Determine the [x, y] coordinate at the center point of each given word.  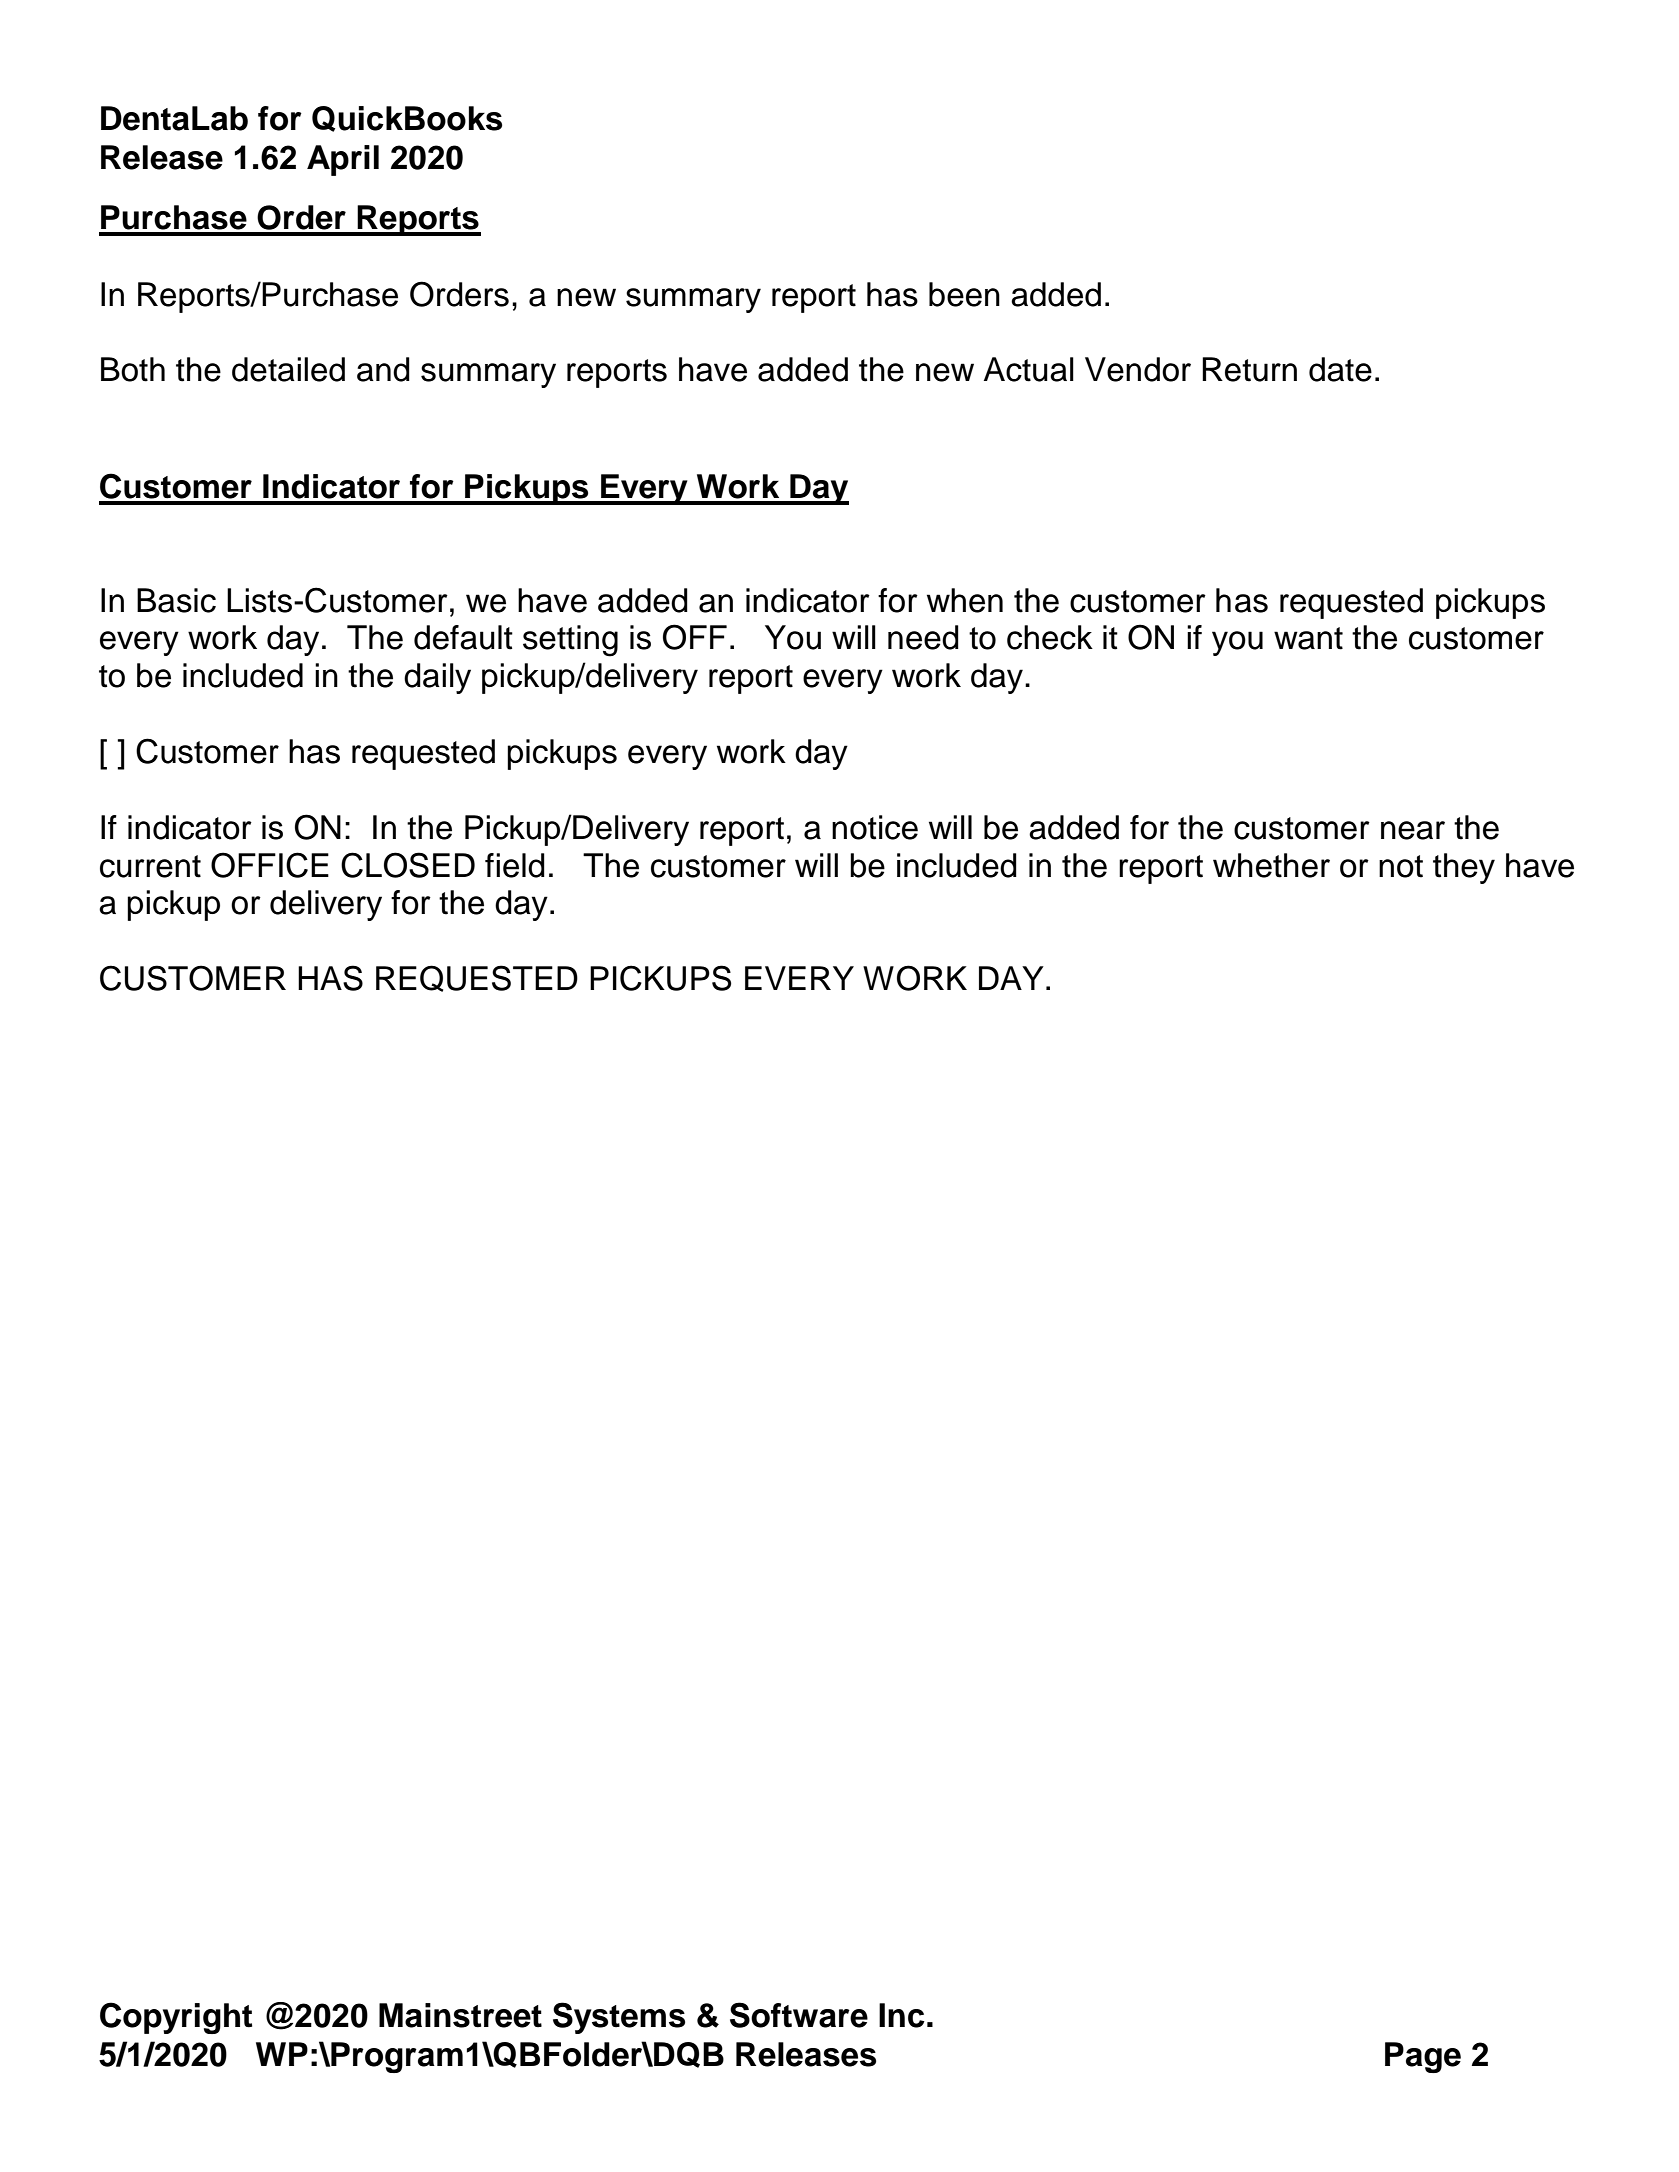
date [1340, 369]
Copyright [176, 2018]
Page [1423, 2057]
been [964, 294]
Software [799, 2015]
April [343, 160]
